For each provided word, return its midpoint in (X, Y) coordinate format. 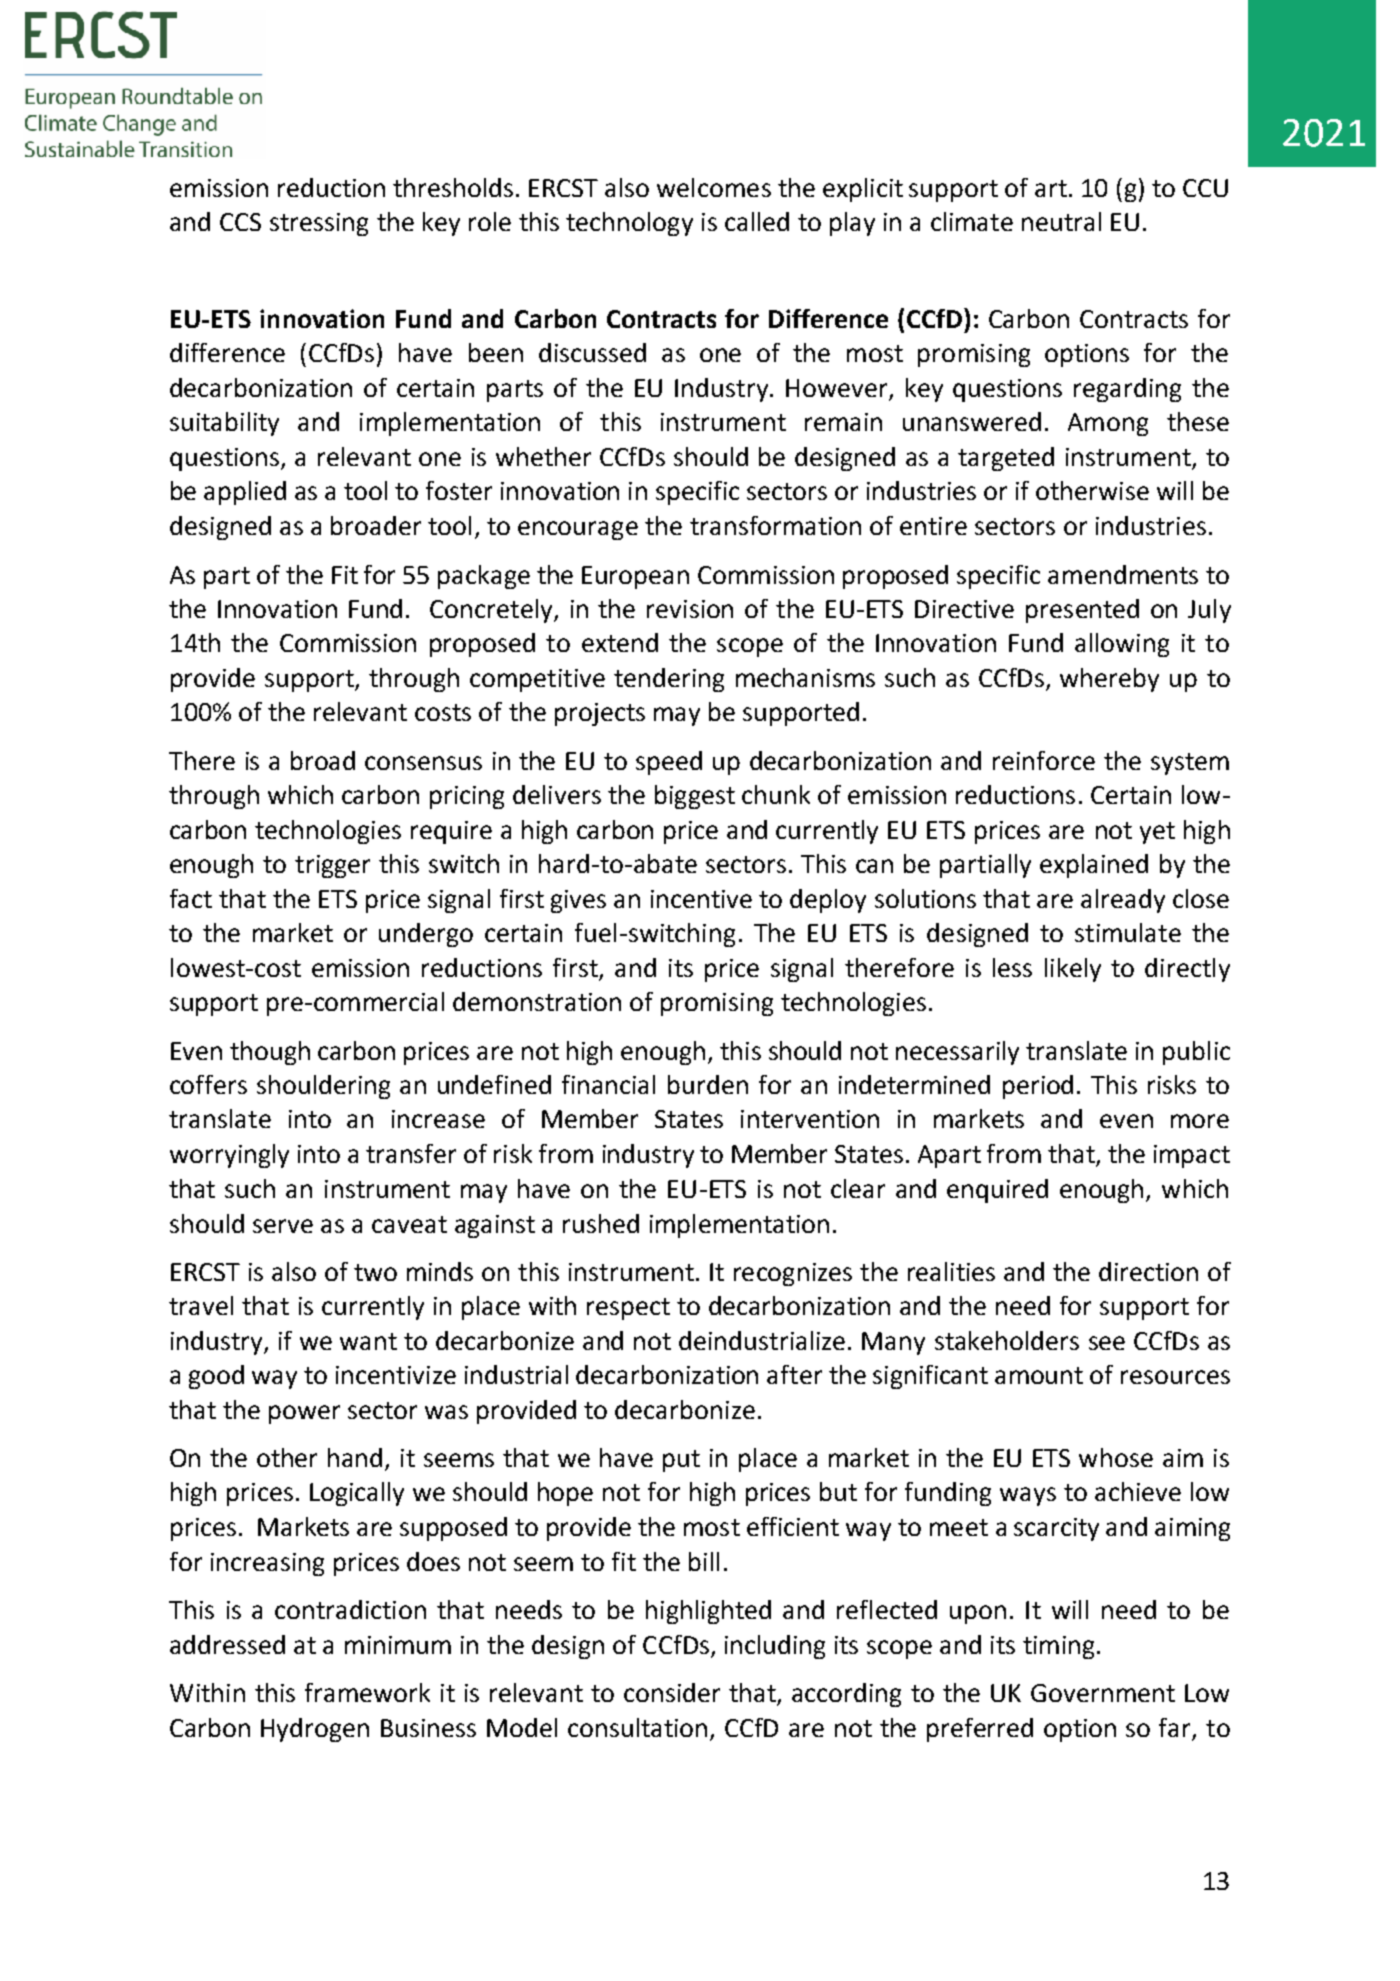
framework (367, 1692)
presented (1082, 611)
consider (672, 1692)
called (757, 221)
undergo (426, 935)
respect (628, 1309)
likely (1073, 970)
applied (245, 493)
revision (690, 609)
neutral (1061, 221)
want (368, 1341)
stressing (319, 224)
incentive (701, 899)
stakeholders (1007, 1340)
